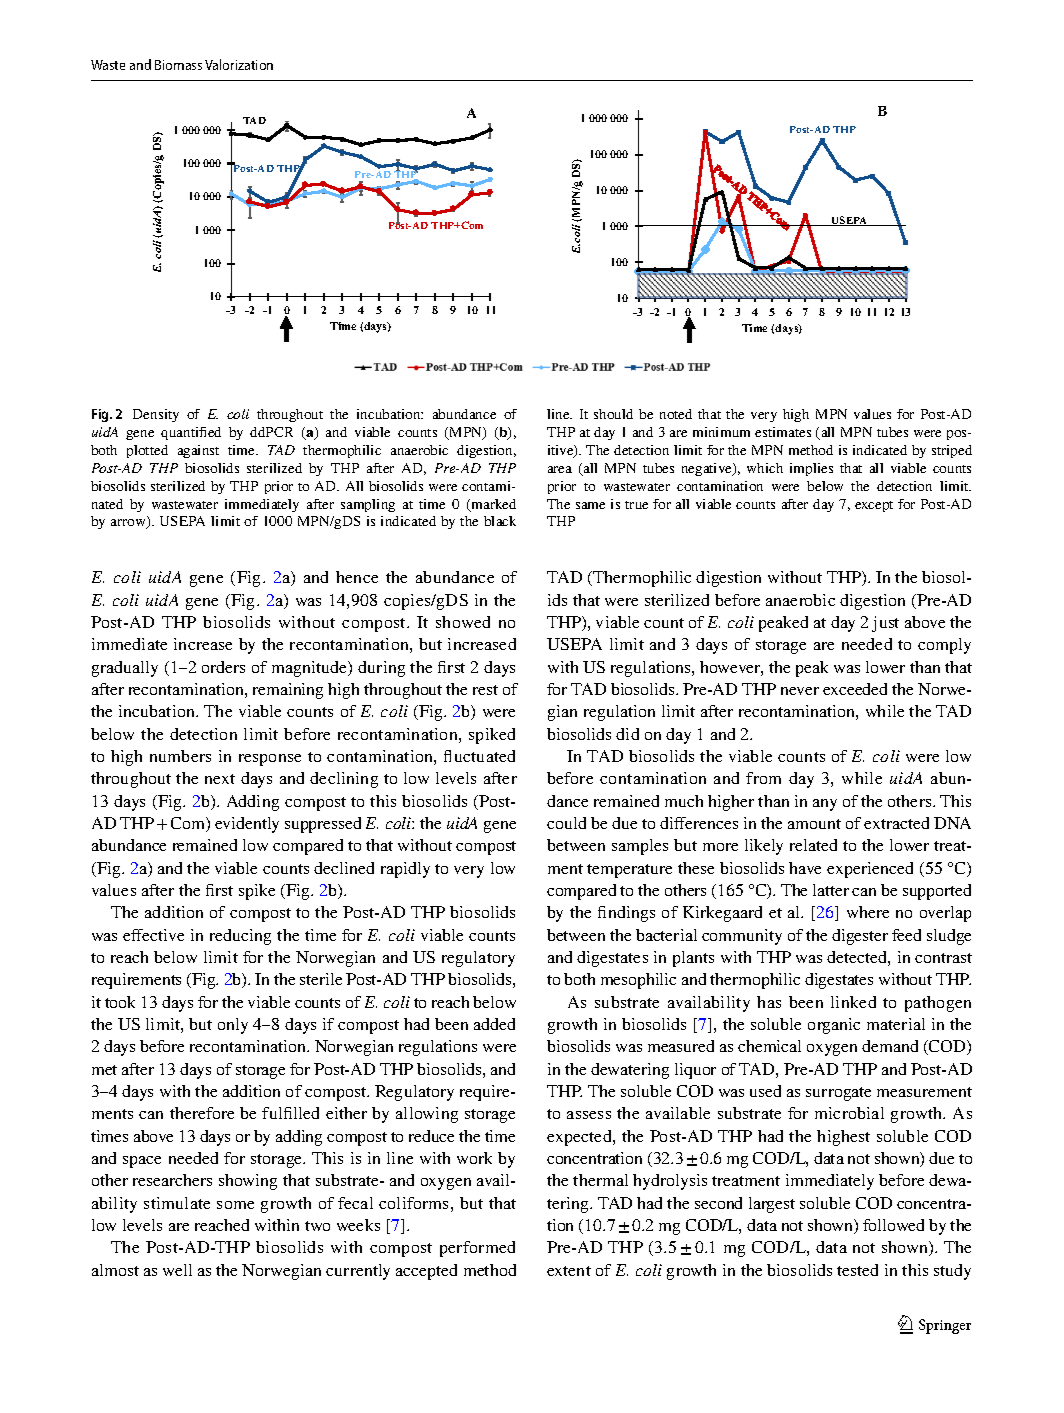  What do you see at coordinates (485, 690) in the screenshot?
I see `rest` at bounding box center [485, 690].
